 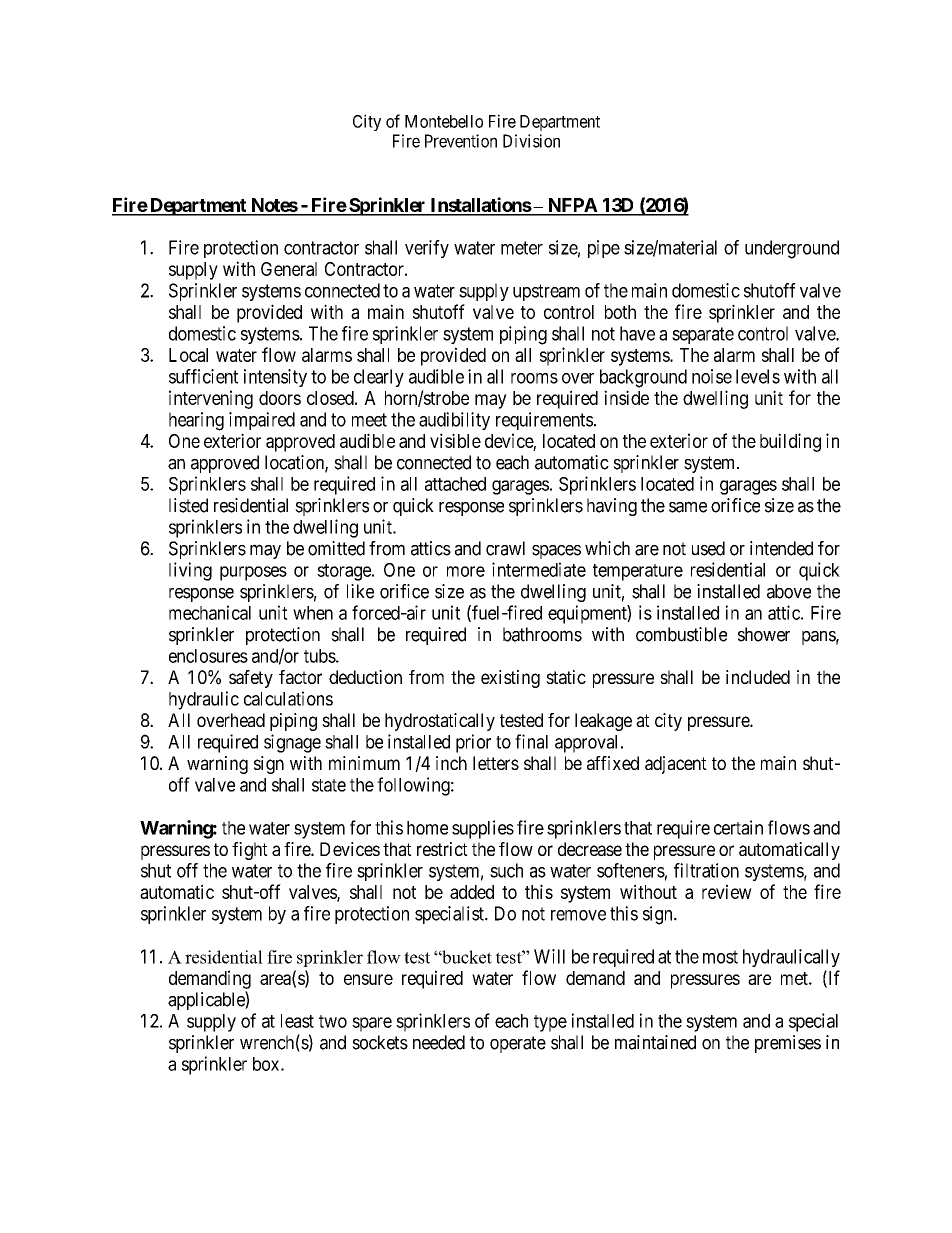 I want to click on General, so click(x=289, y=269).
